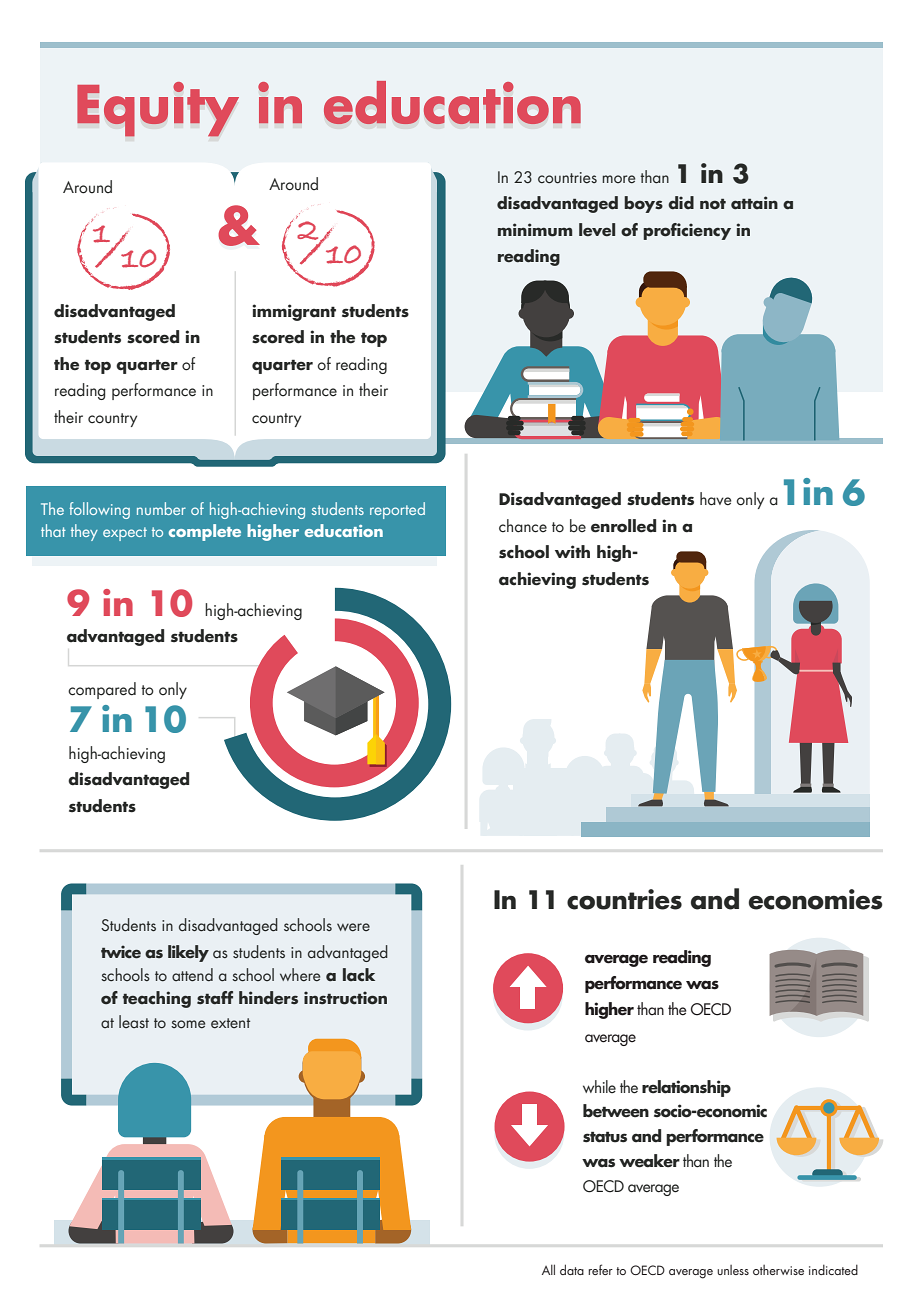 The height and width of the image is (1308, 924). What do you see at coordinates (535, 230) in the image?
I see `minimum` at bounding box center [535, 230].
